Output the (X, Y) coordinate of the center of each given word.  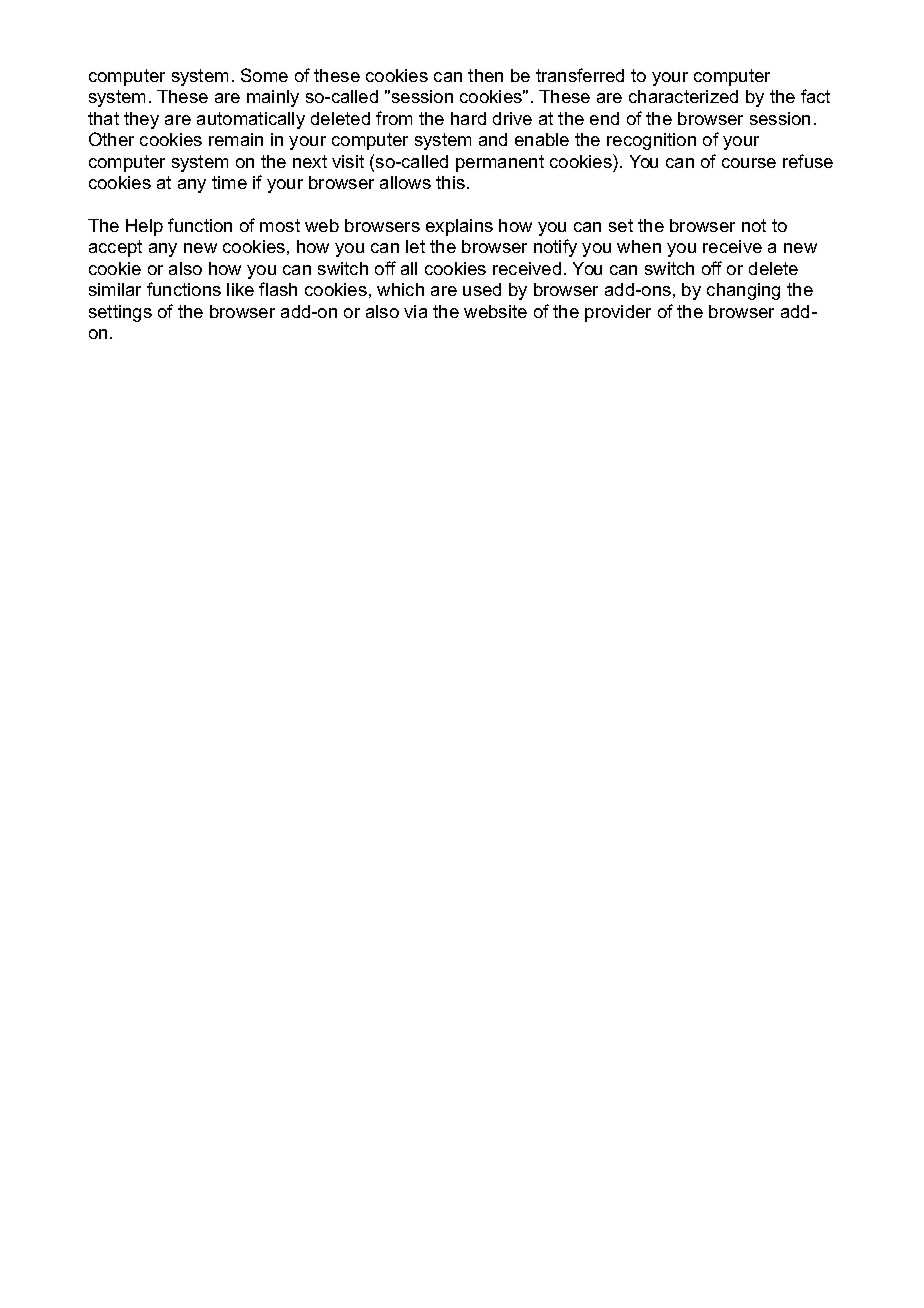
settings (120, 313)
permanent (500, 163)
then (485, 75)
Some (264, 75)
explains (459, 227)
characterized (683, 96)
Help (144, 227)
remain (236, 139)
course (749, 163)
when (639, 246)
